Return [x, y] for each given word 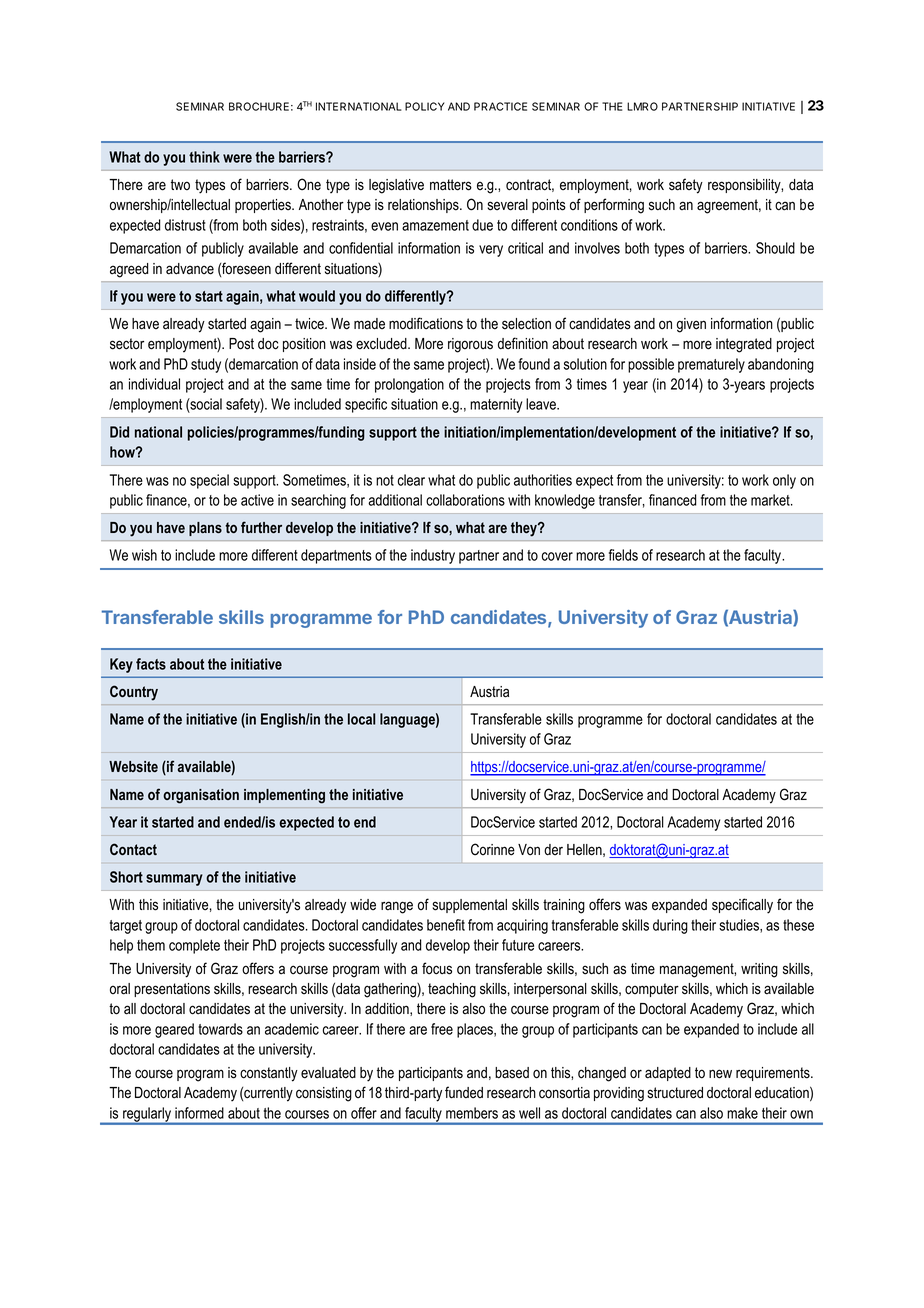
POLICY [425, 106]
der [553, 850]
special [209, 481]
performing [614, 206]
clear [411, 480]
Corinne [493, 849]
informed [199, 1113]
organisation [201, 796]
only [784, 481]
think [204, 157]
